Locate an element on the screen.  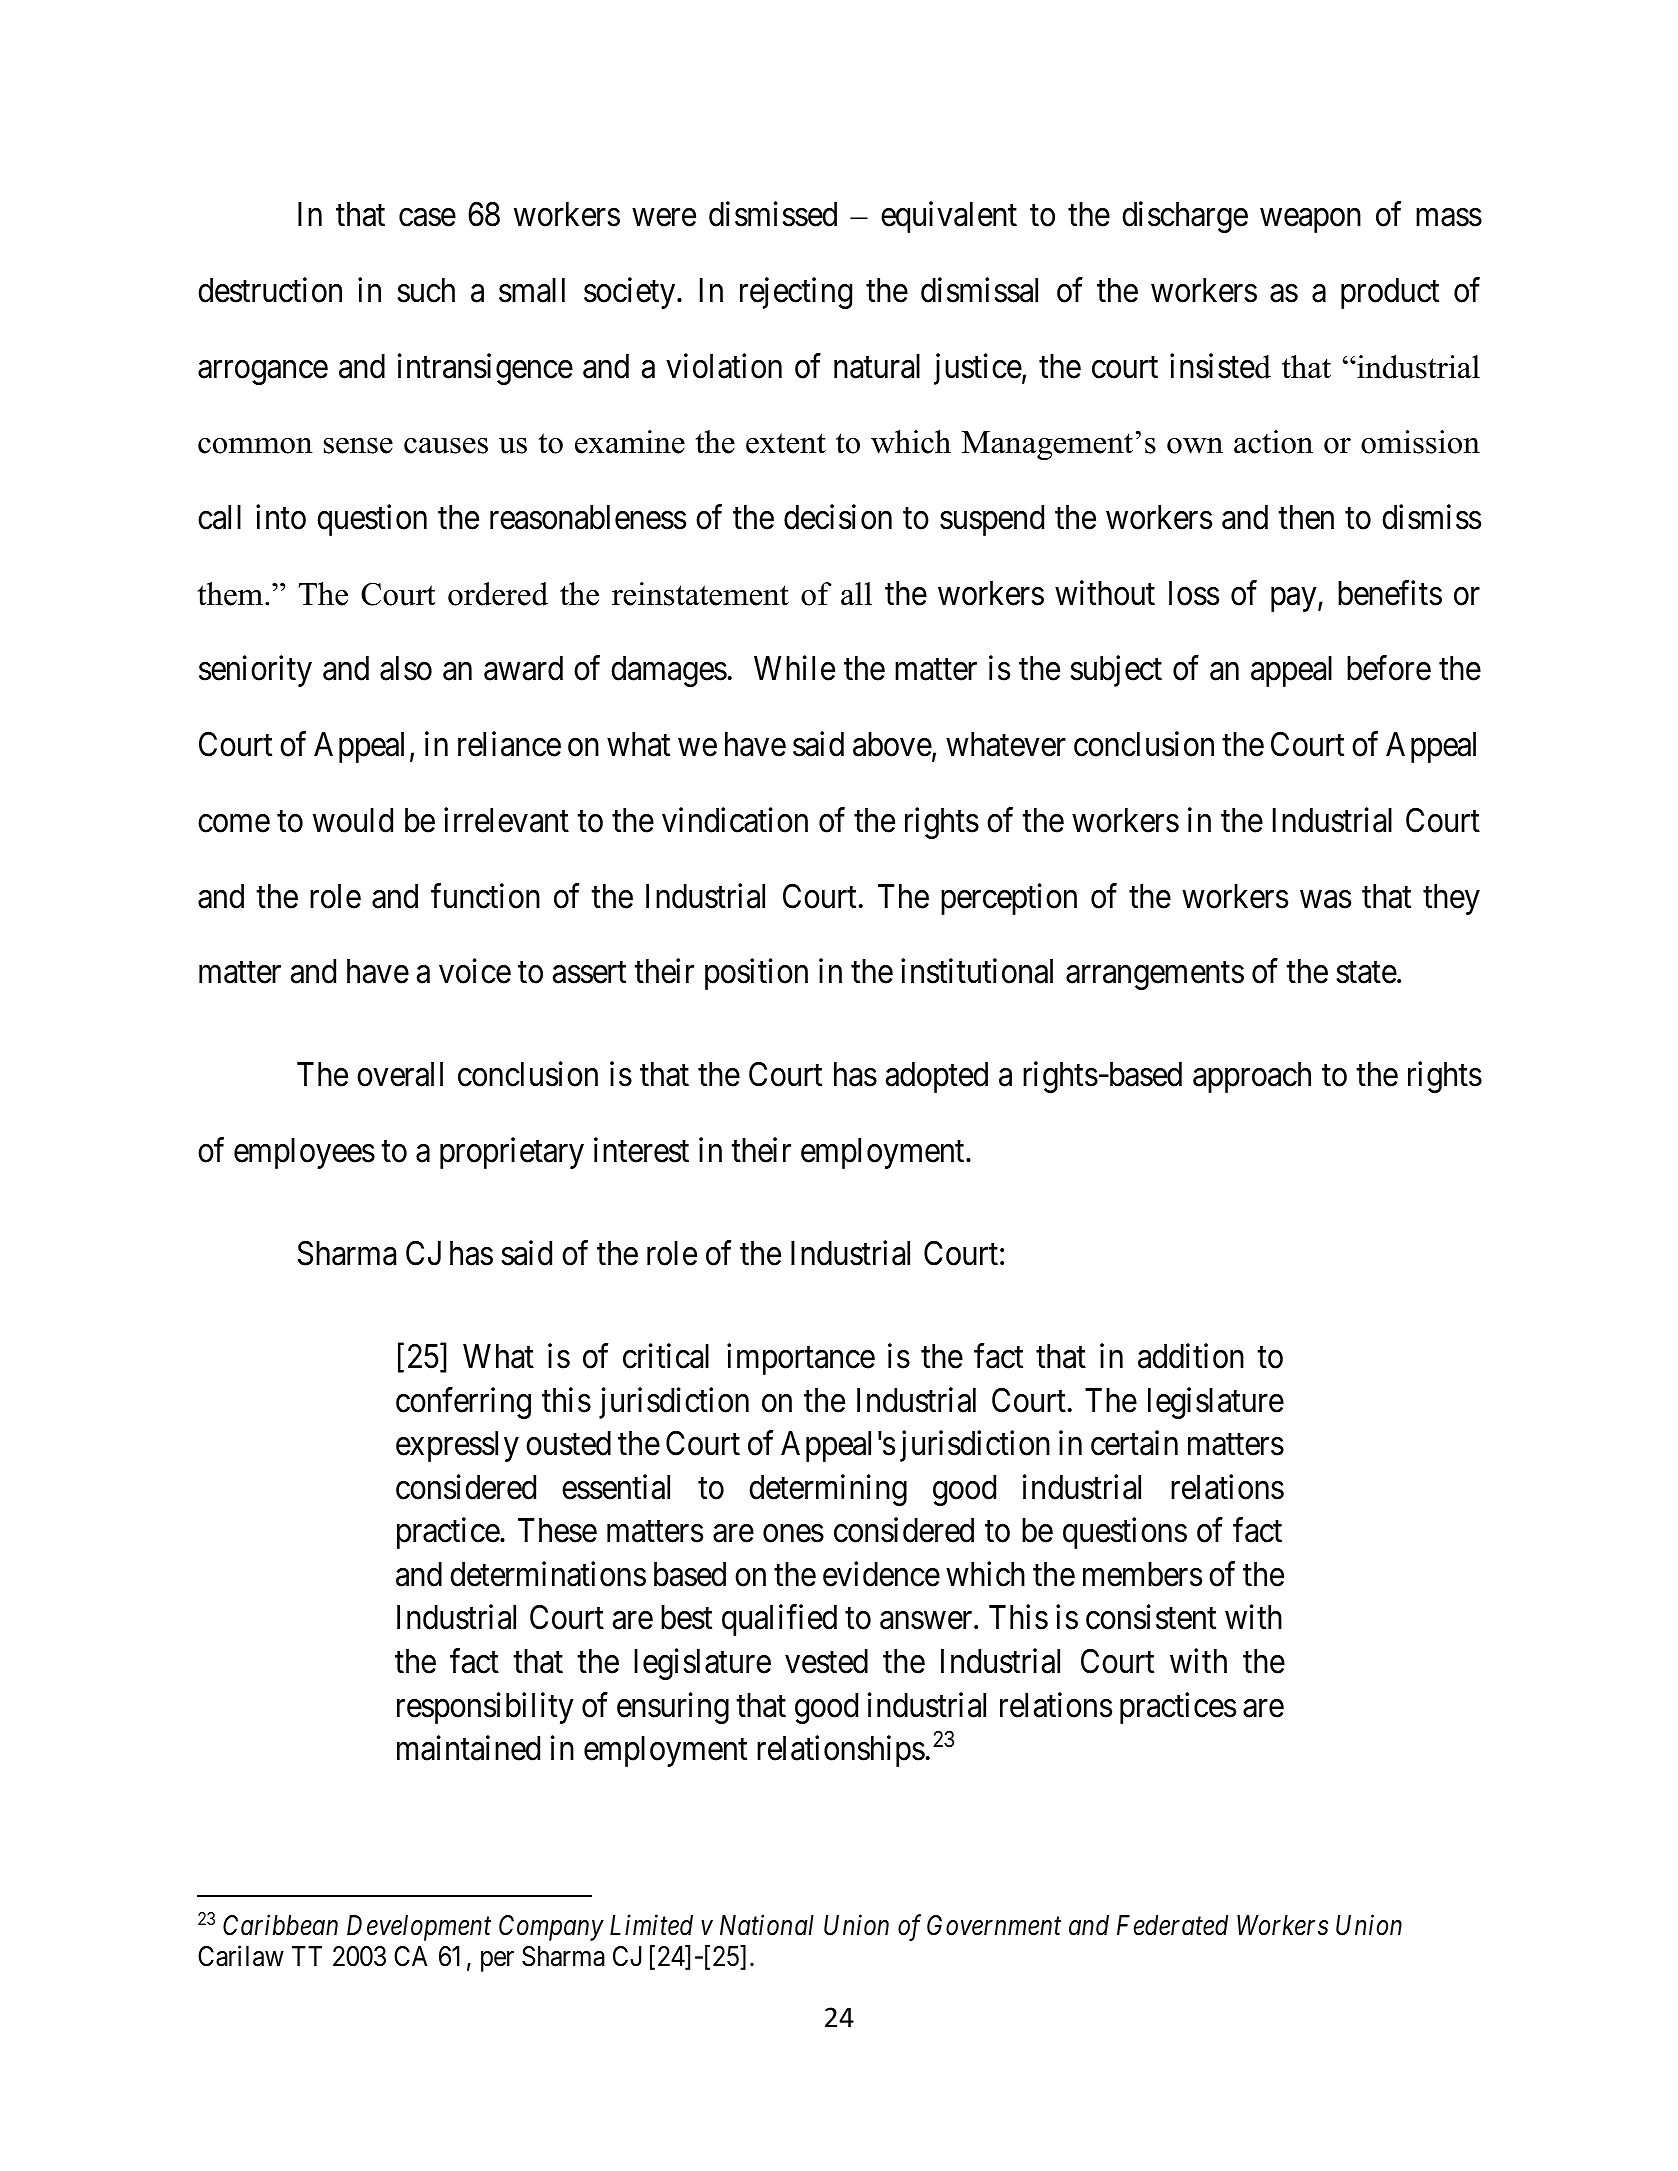
overall is located at coordinates (400, 1074).
